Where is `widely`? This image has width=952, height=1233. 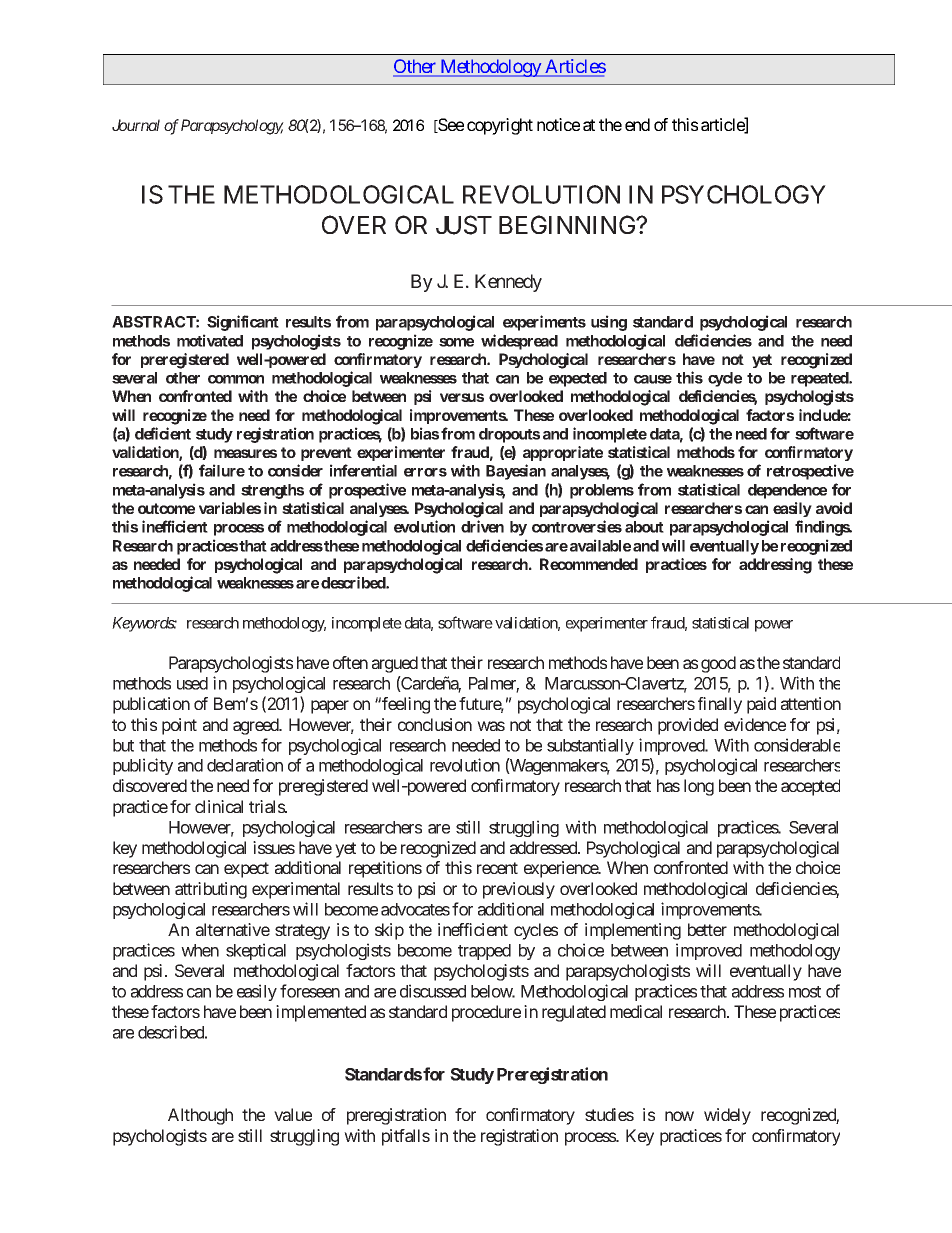 widely is located at coordinates (727, 1116).
